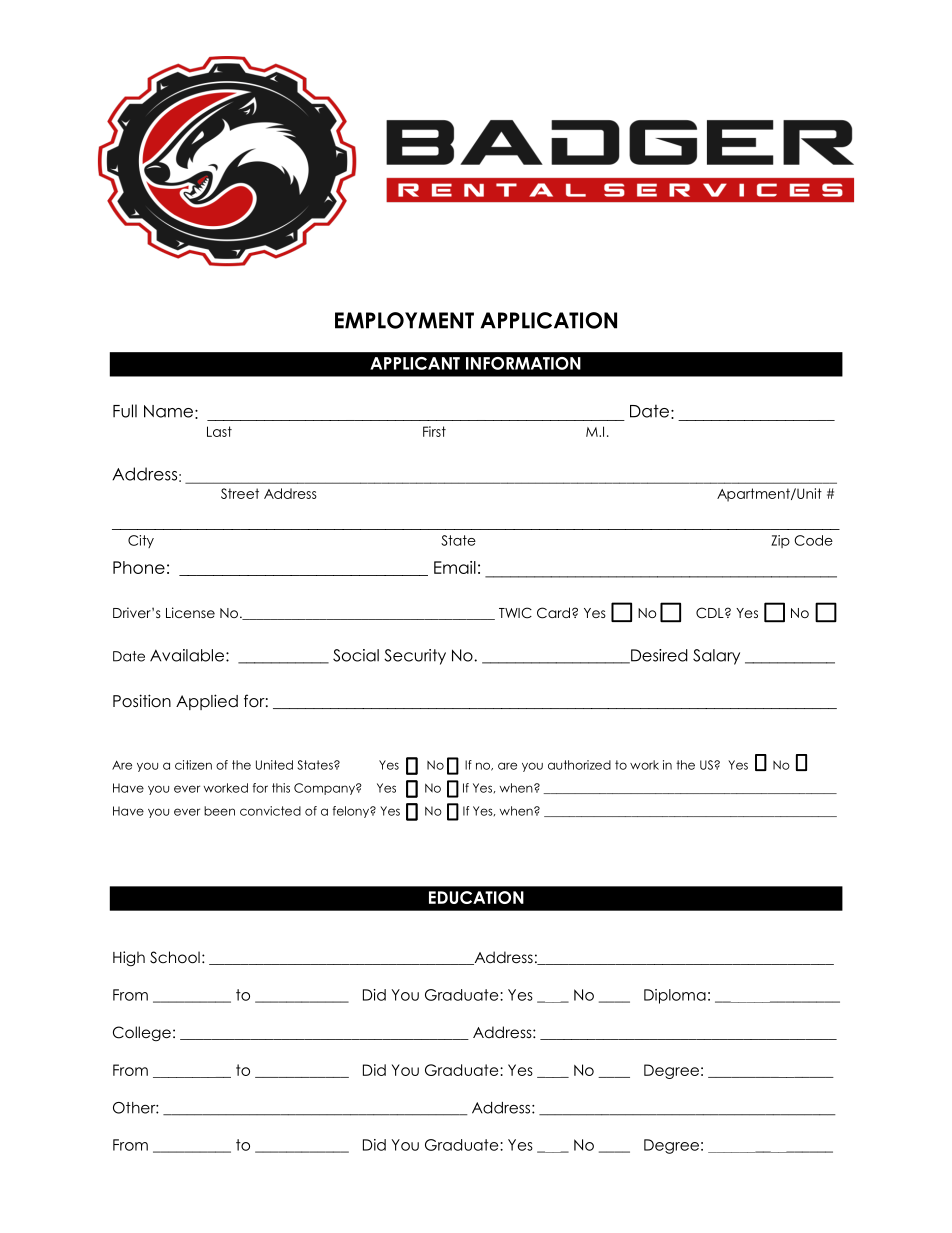  I want to click on been, so click(219, 811).
